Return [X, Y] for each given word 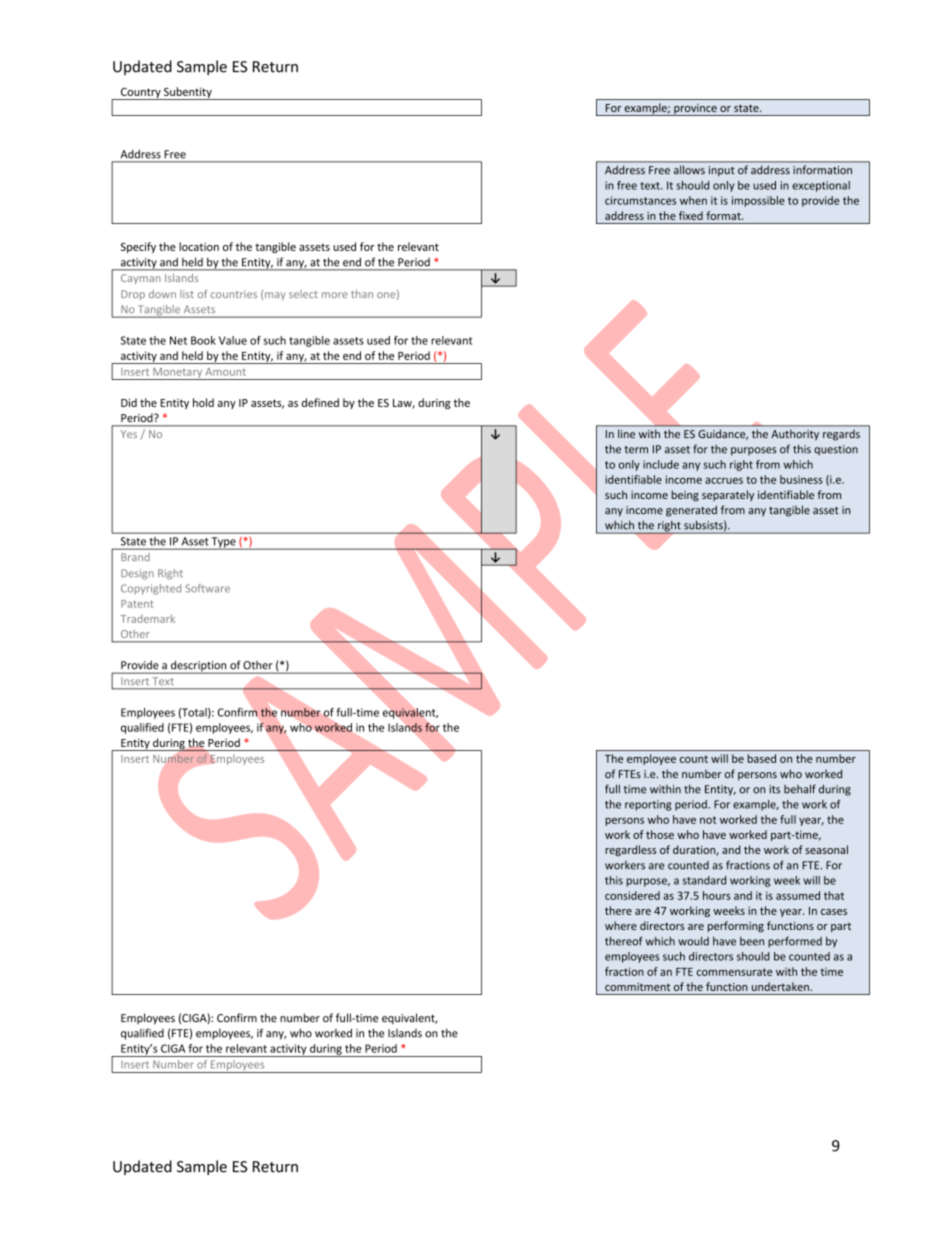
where [621, 925]
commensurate [735, 972]
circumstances [640, 200]
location [199, 246]
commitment [637, 987]
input [722, 171]
